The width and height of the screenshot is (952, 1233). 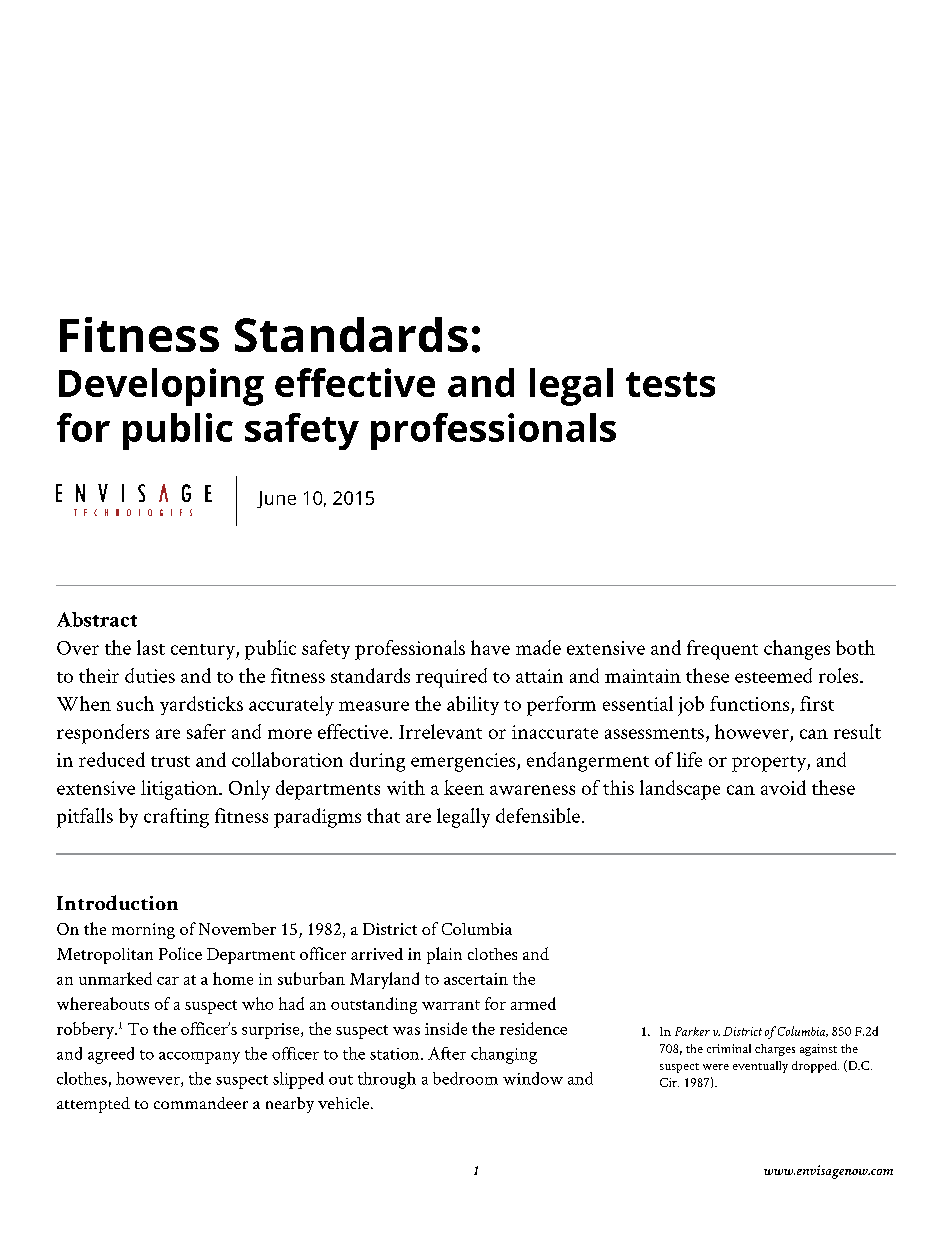 I want to click on Developing, so click(x=161, y=387).
